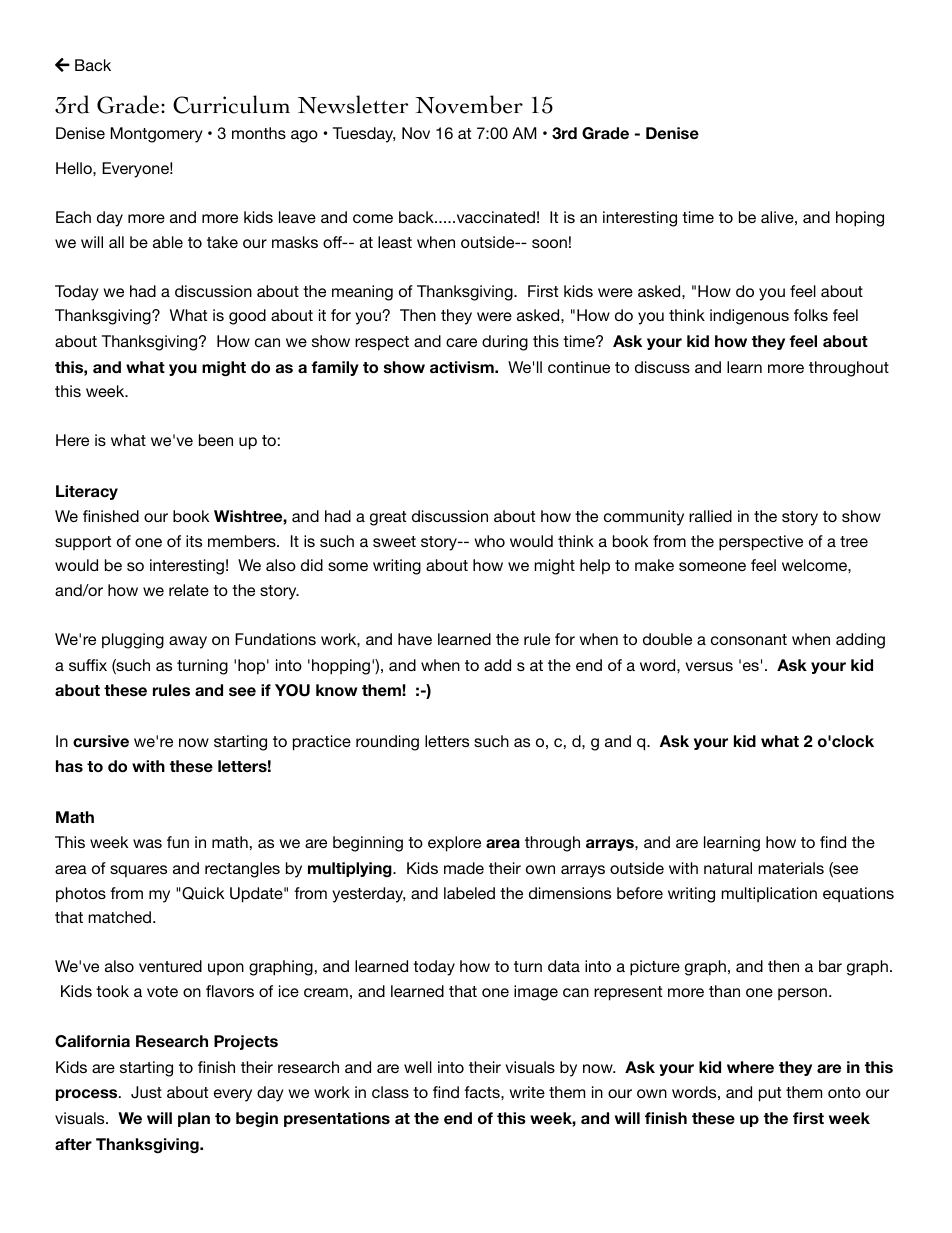  What do you see at coordinates (469, 104) in the screenshot?
I see `November` at bounding box center [469, 104].
